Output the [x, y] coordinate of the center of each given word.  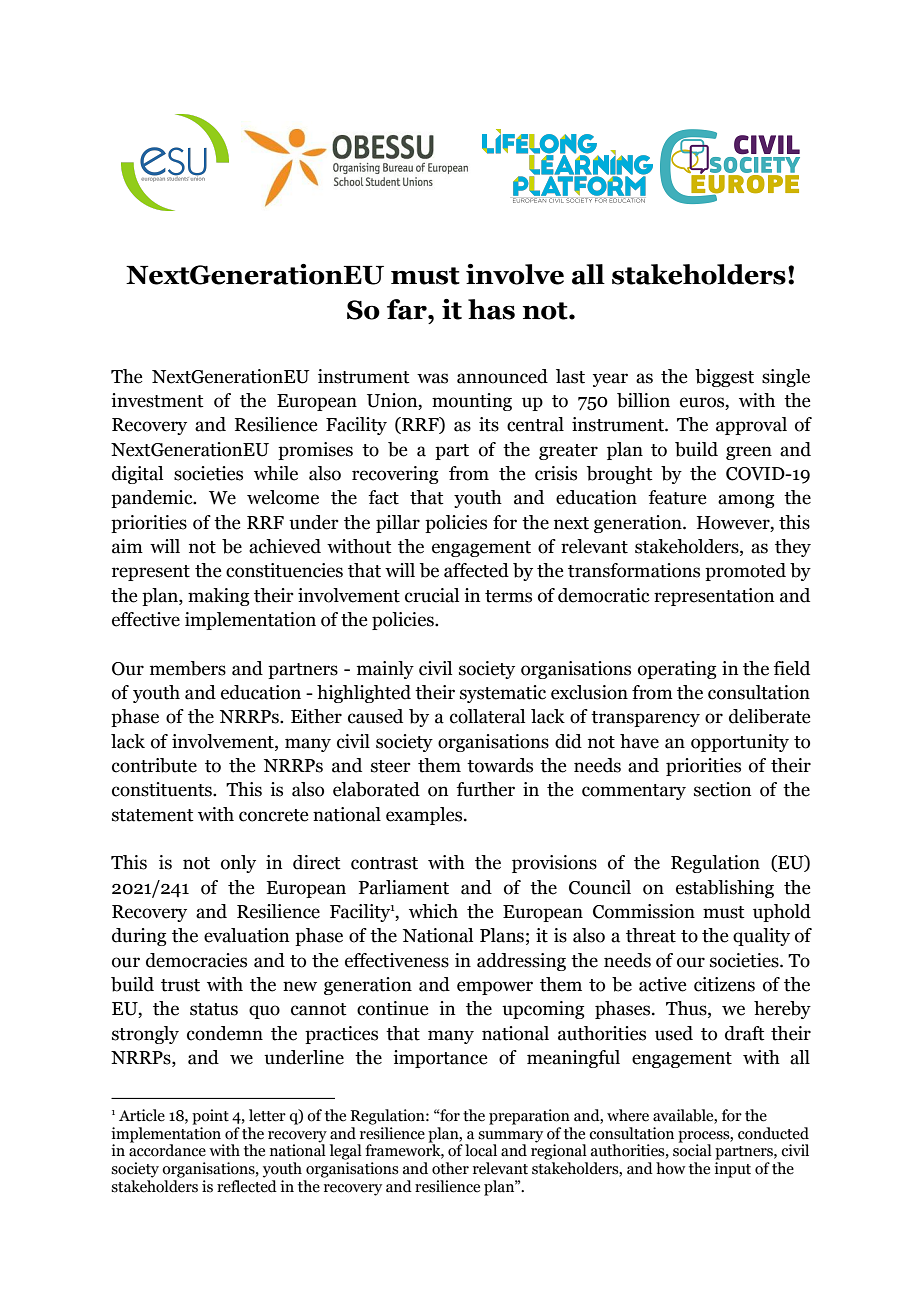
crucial [432, 595]
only [238, 864]
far [408, 309]
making [218, 597]
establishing [725, 889]
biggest [724, 378]
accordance [167, 1149]
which [433, 911]
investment [157, 400]
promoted [745, 572]
